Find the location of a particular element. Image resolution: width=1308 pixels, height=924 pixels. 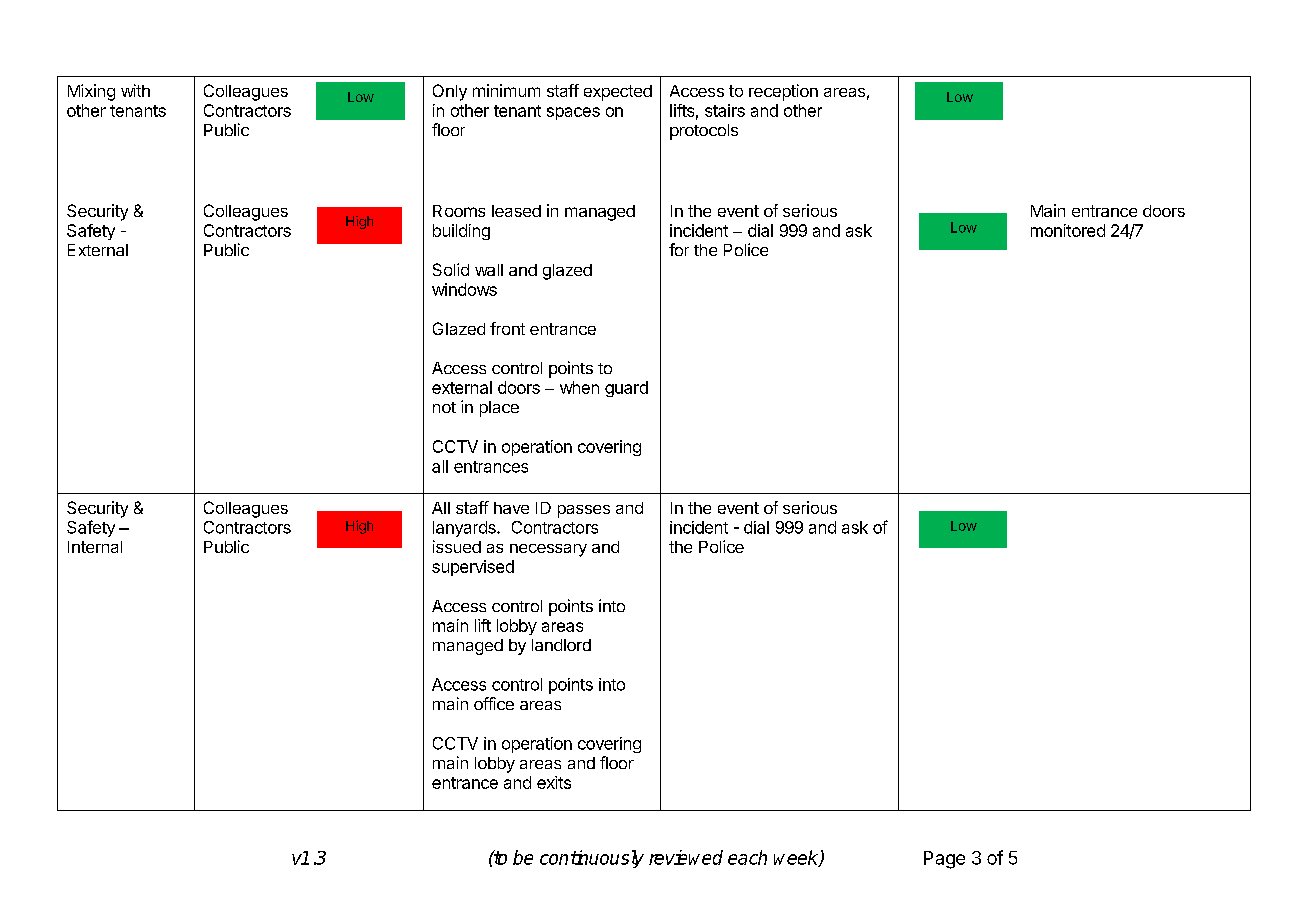

Internal is located at coordinates (95, 547).
